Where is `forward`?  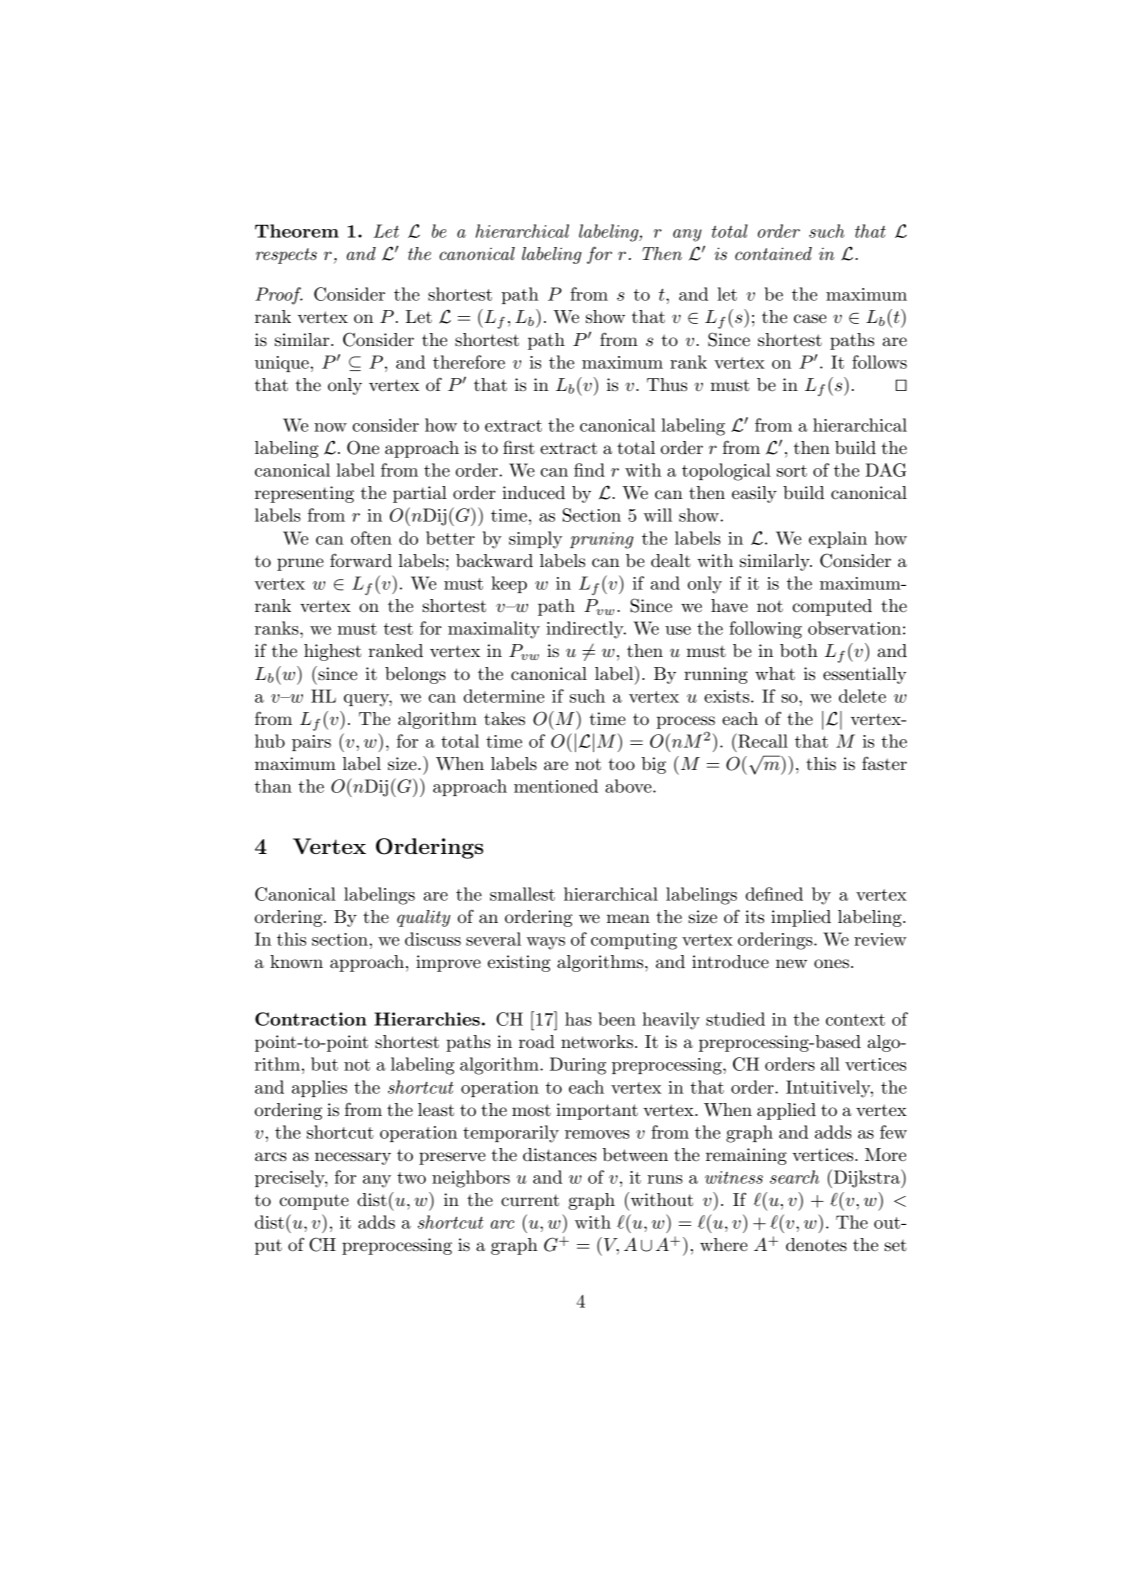 forward is located at coordinates (361, 560).
